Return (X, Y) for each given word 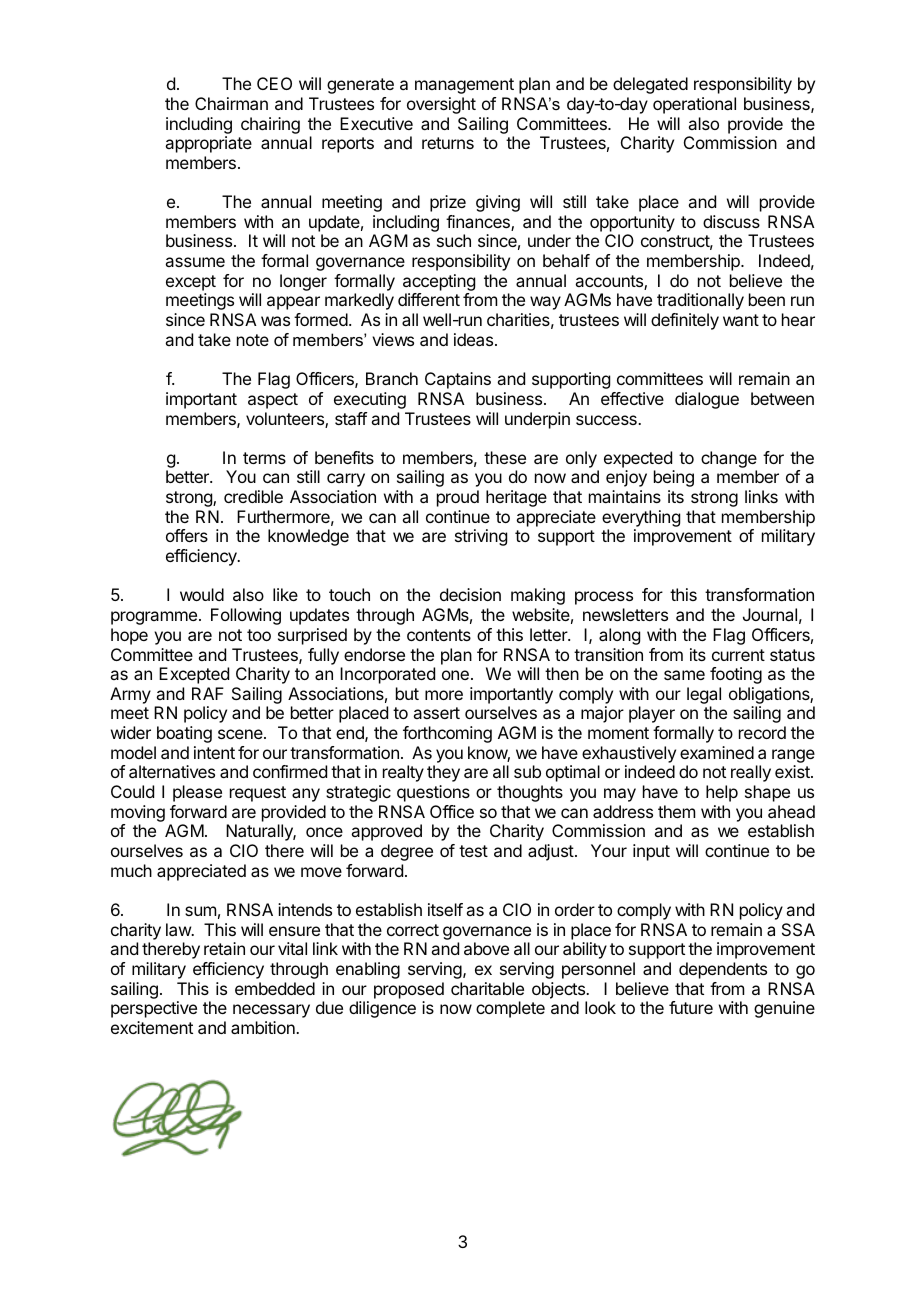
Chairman (231, 103)
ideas (475, 339)
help (722, 793)
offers (187, 535)
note (253, 340)
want (741, 320)
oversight (441, 105)
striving (481, 537)
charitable (487, 988)
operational (694, 105)
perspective (154, 1009)
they (443, 773)
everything (641, 520)
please (197, 793)
